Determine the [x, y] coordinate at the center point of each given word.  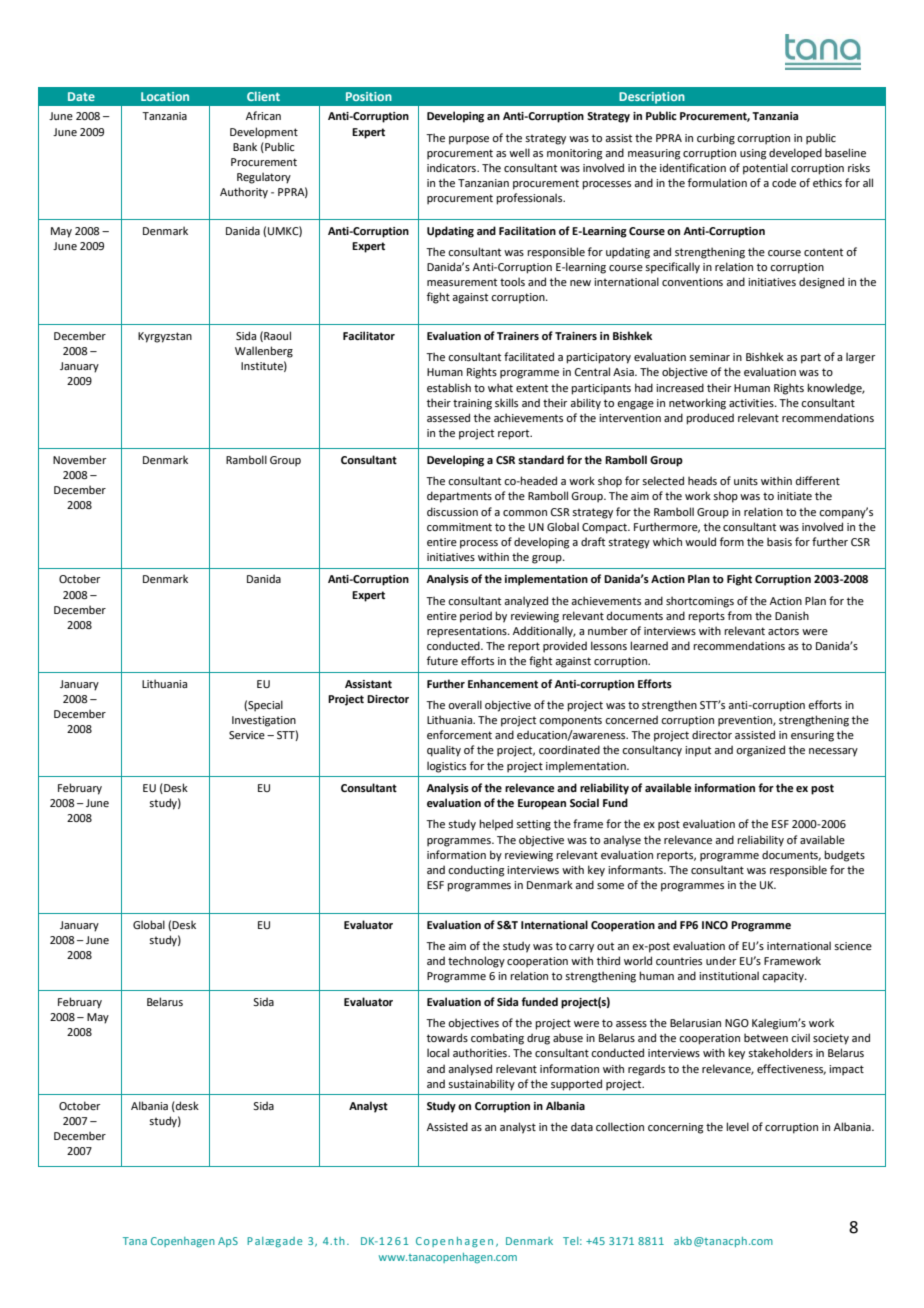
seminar [709, 357]
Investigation [264, 721]
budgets [844, 856]
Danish [792, 615]
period [476, 617]
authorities [481, 1052]
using [753, 154]
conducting [476, 871]
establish [449, 387]
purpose [469, 140]
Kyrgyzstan [165, 337]
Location [165, 96]
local [438, 1052]
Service [247, 735]
